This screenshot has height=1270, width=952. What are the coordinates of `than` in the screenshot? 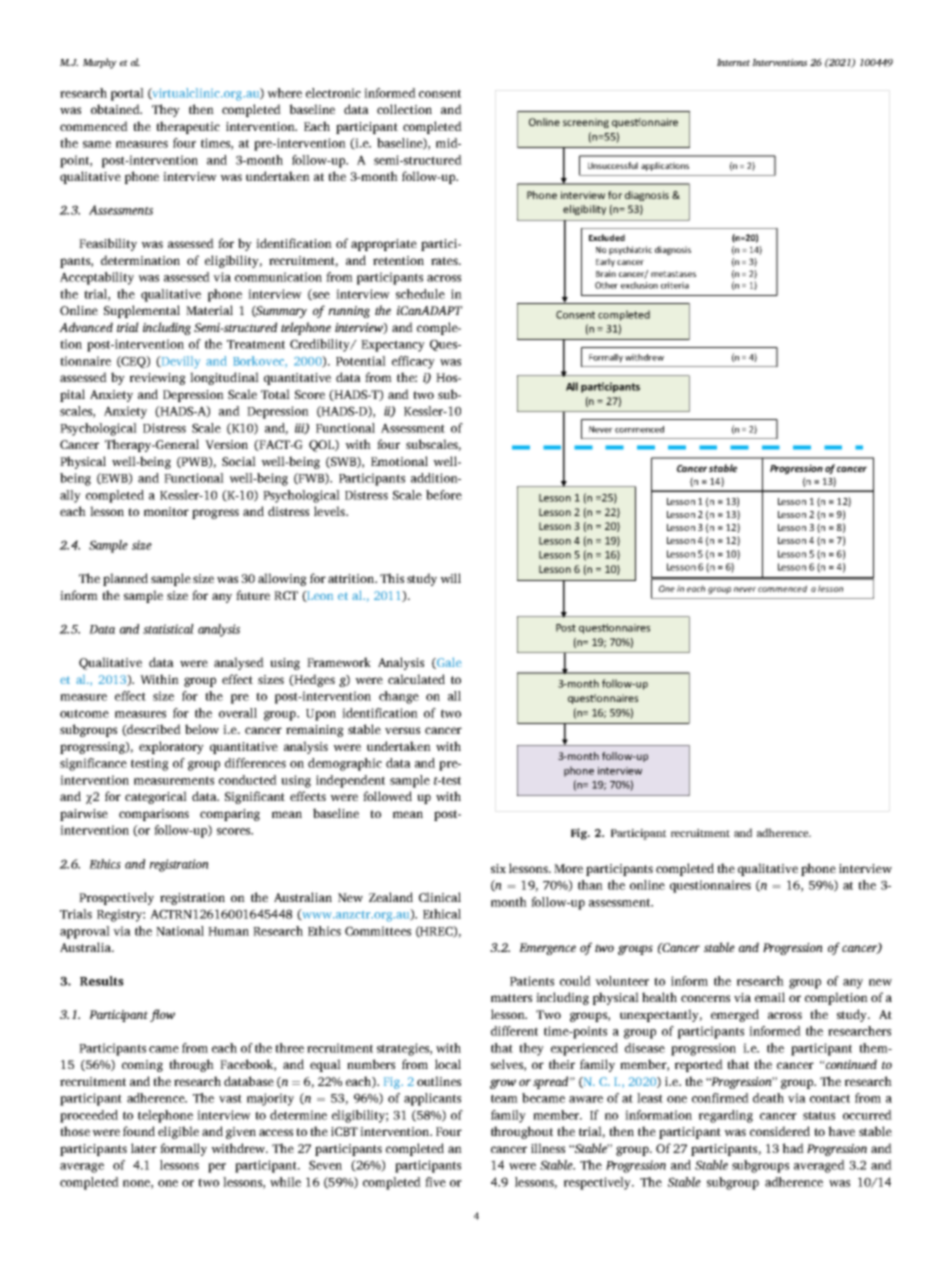 It's located at (590, 885).
